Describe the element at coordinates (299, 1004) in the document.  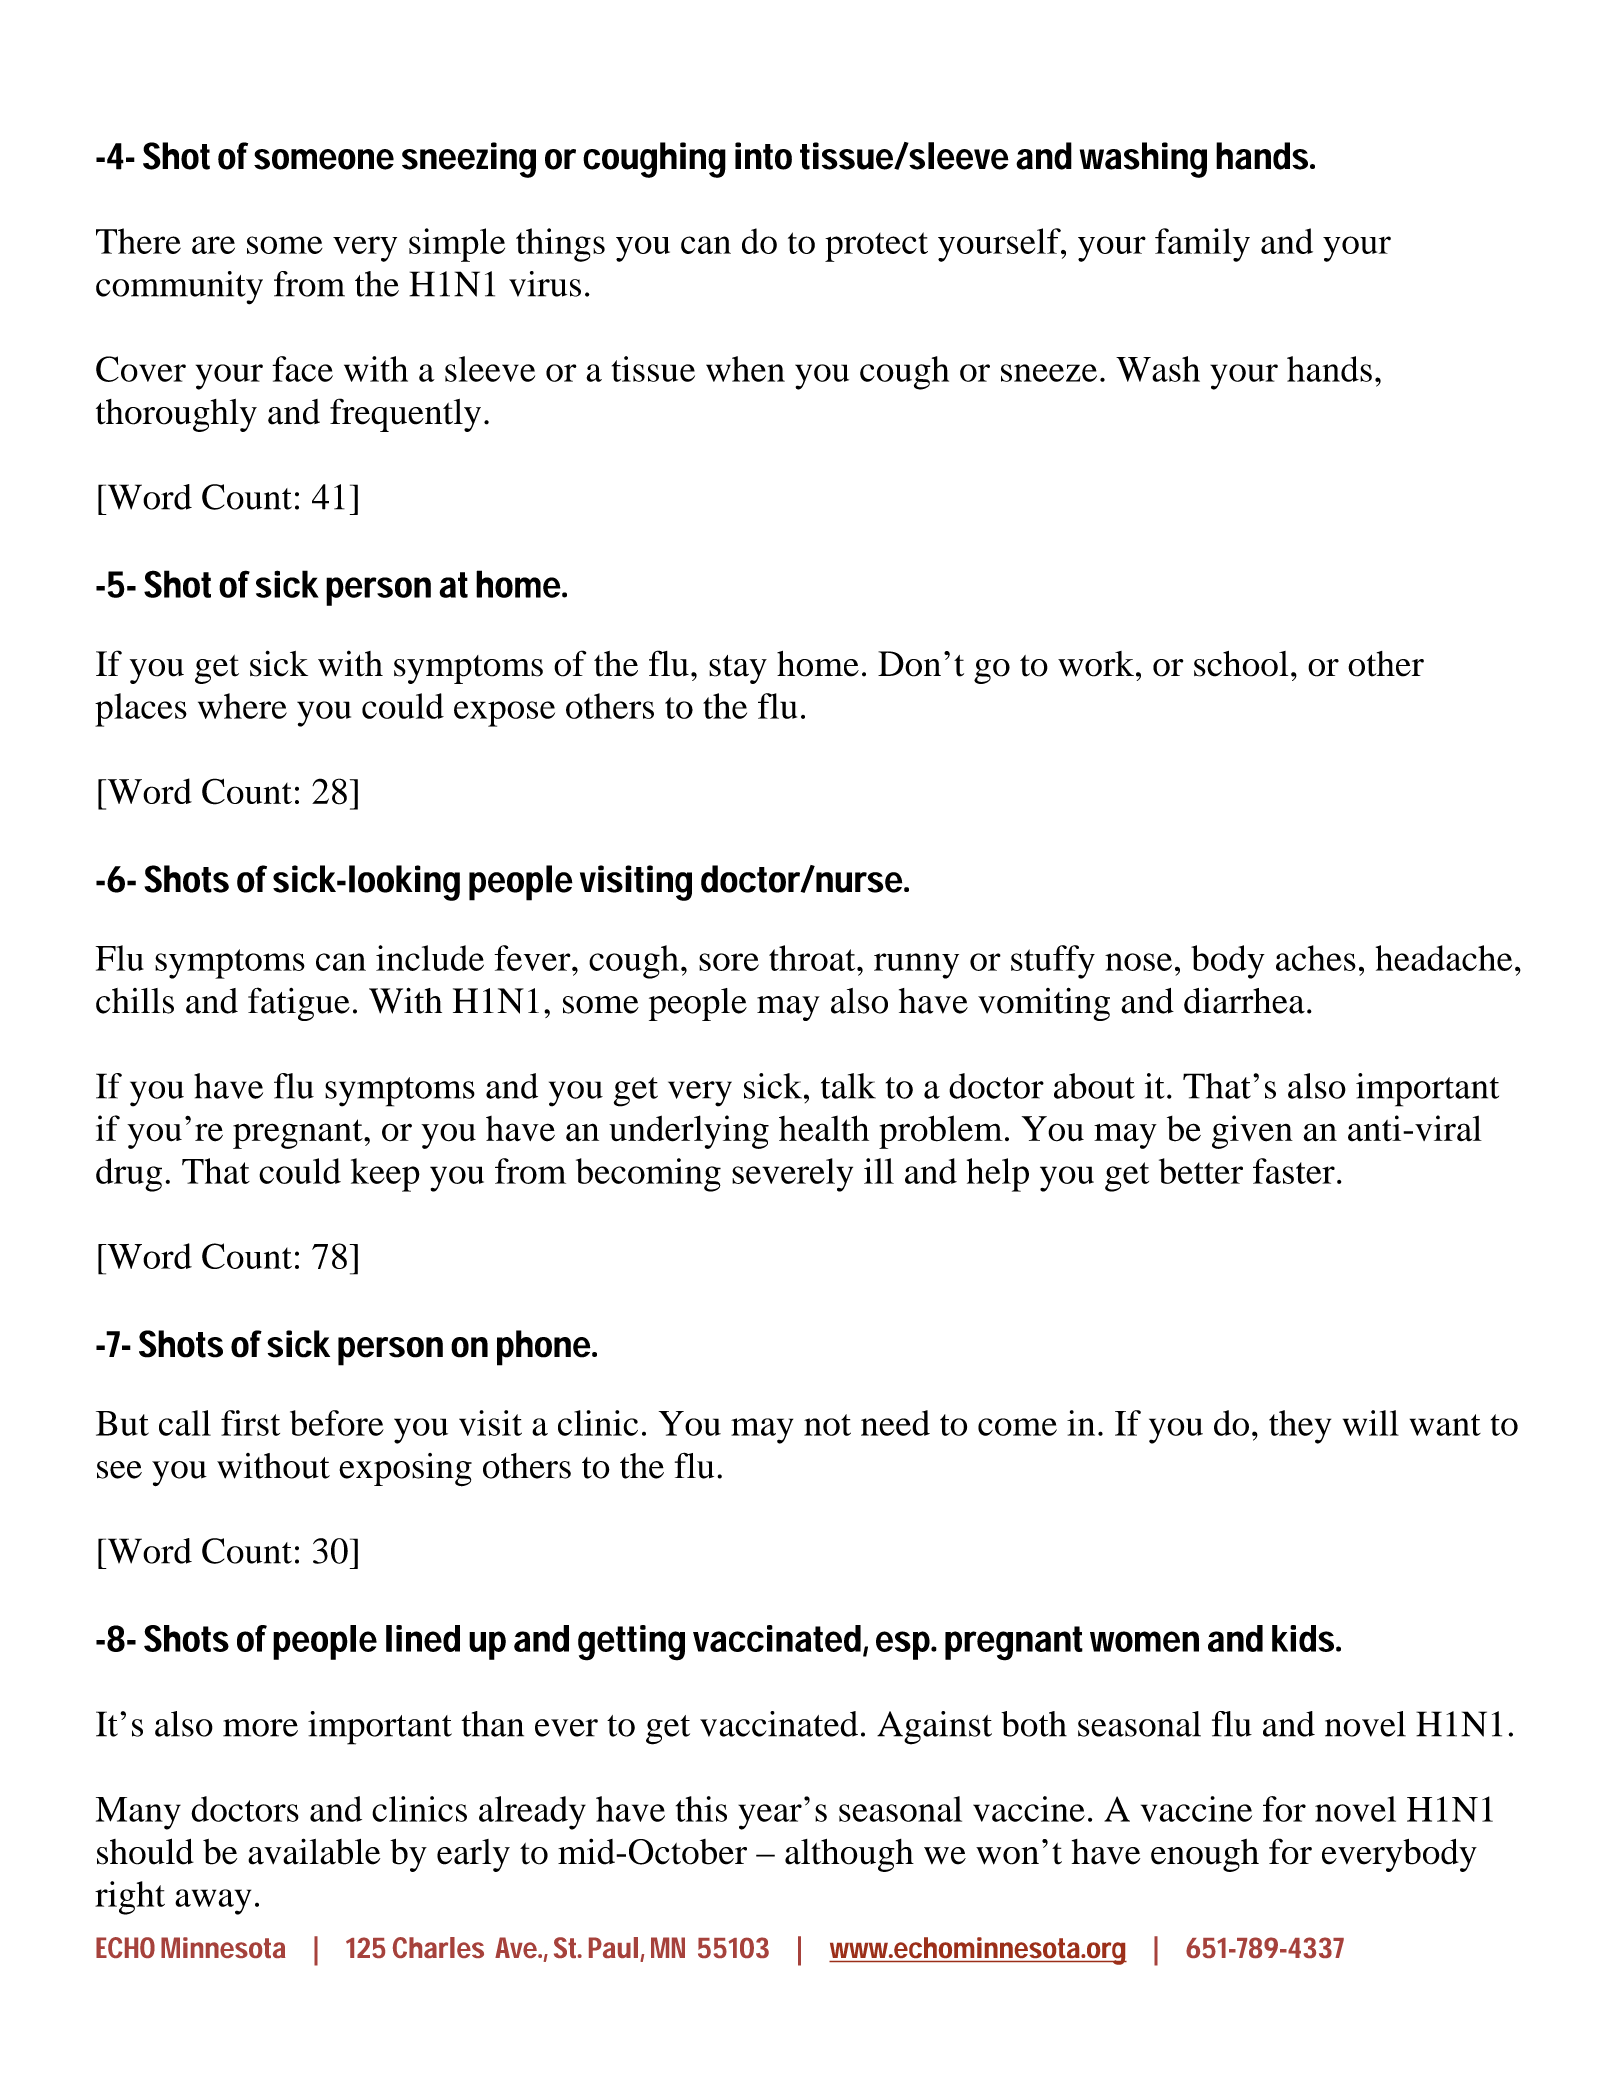
I see `fatigue` at that location.
